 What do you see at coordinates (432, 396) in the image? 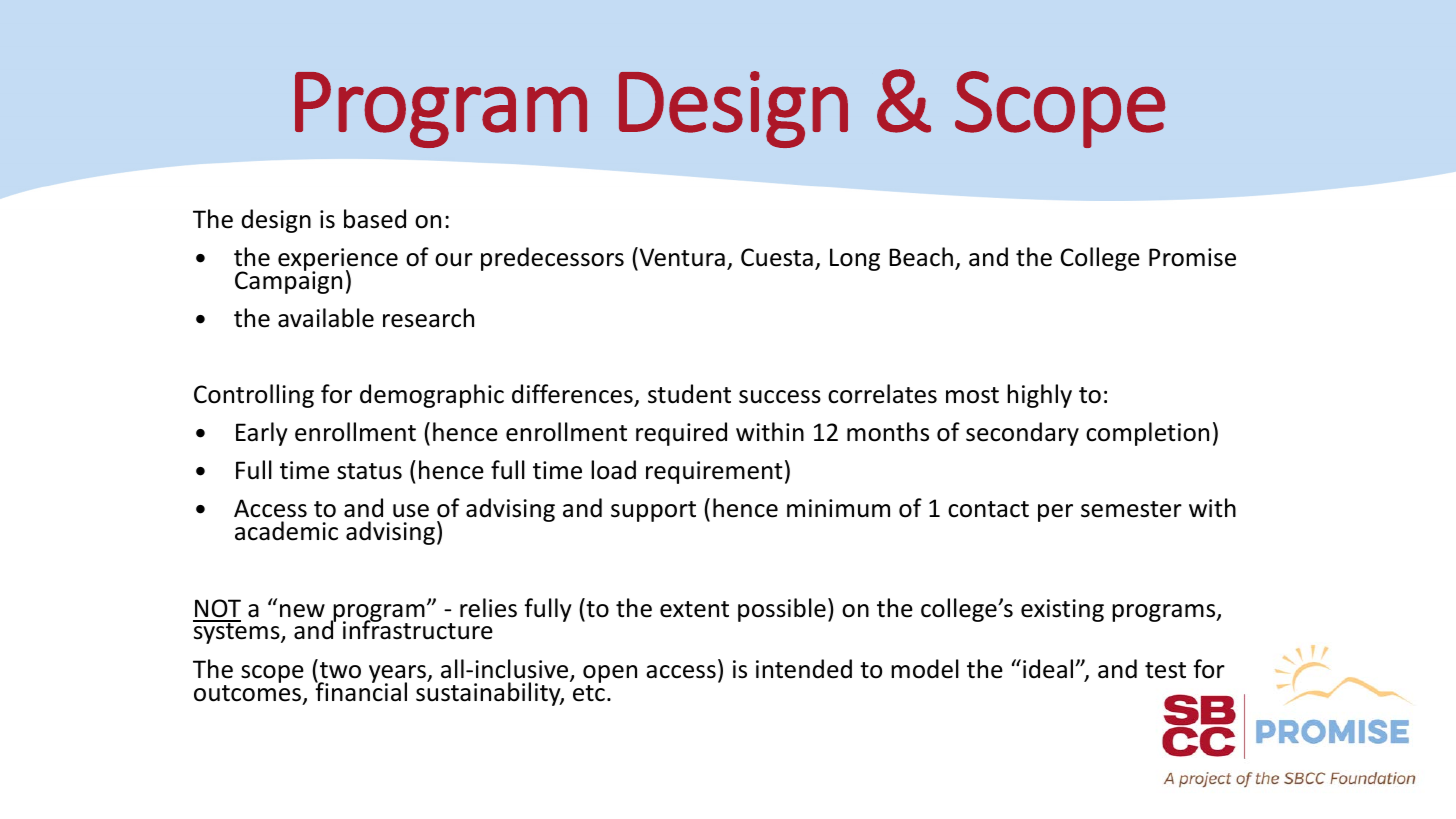
I see `demographic` at bounding box center [432, 396].
